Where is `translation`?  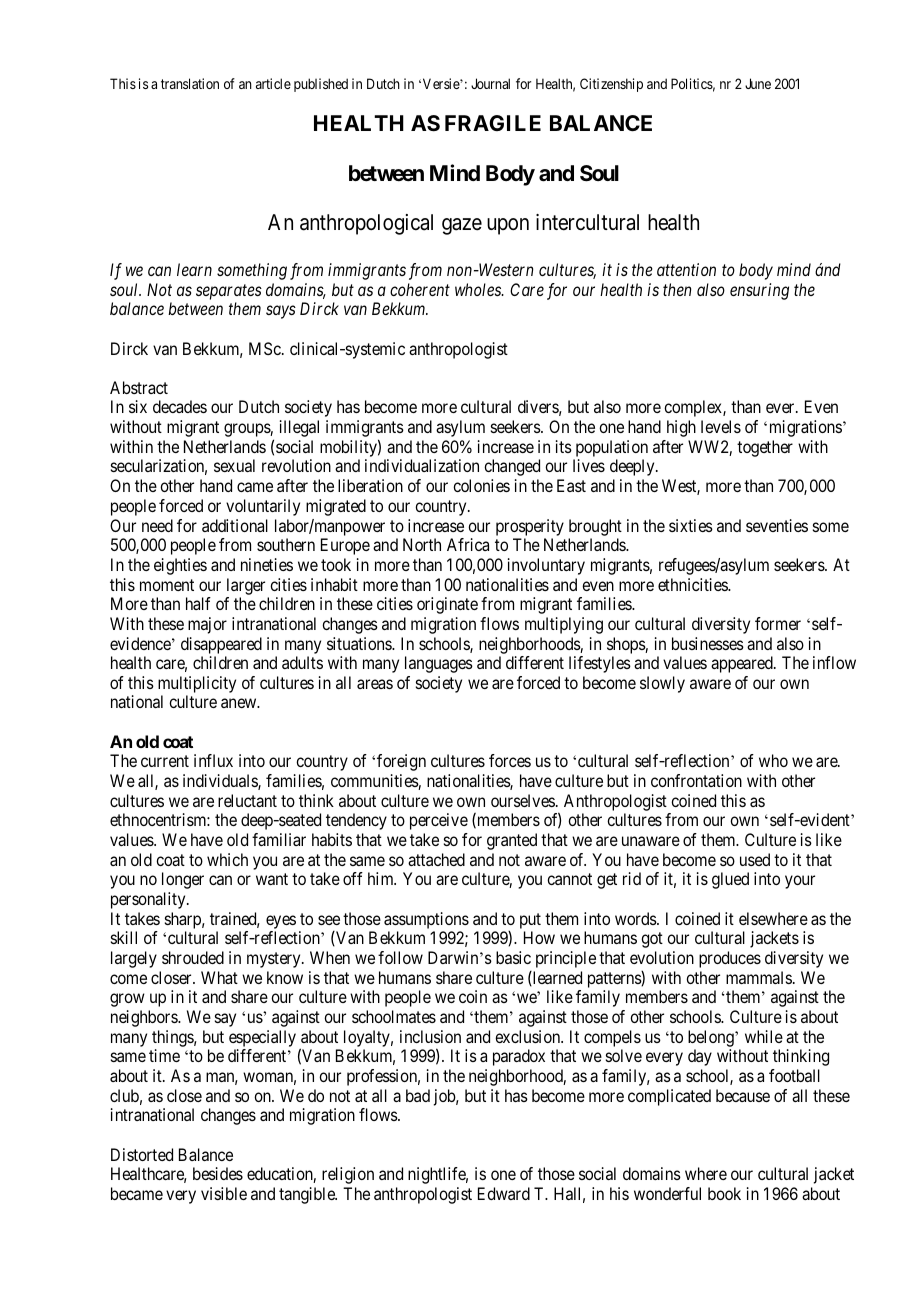 translation is located at coordinates (190, 83).
